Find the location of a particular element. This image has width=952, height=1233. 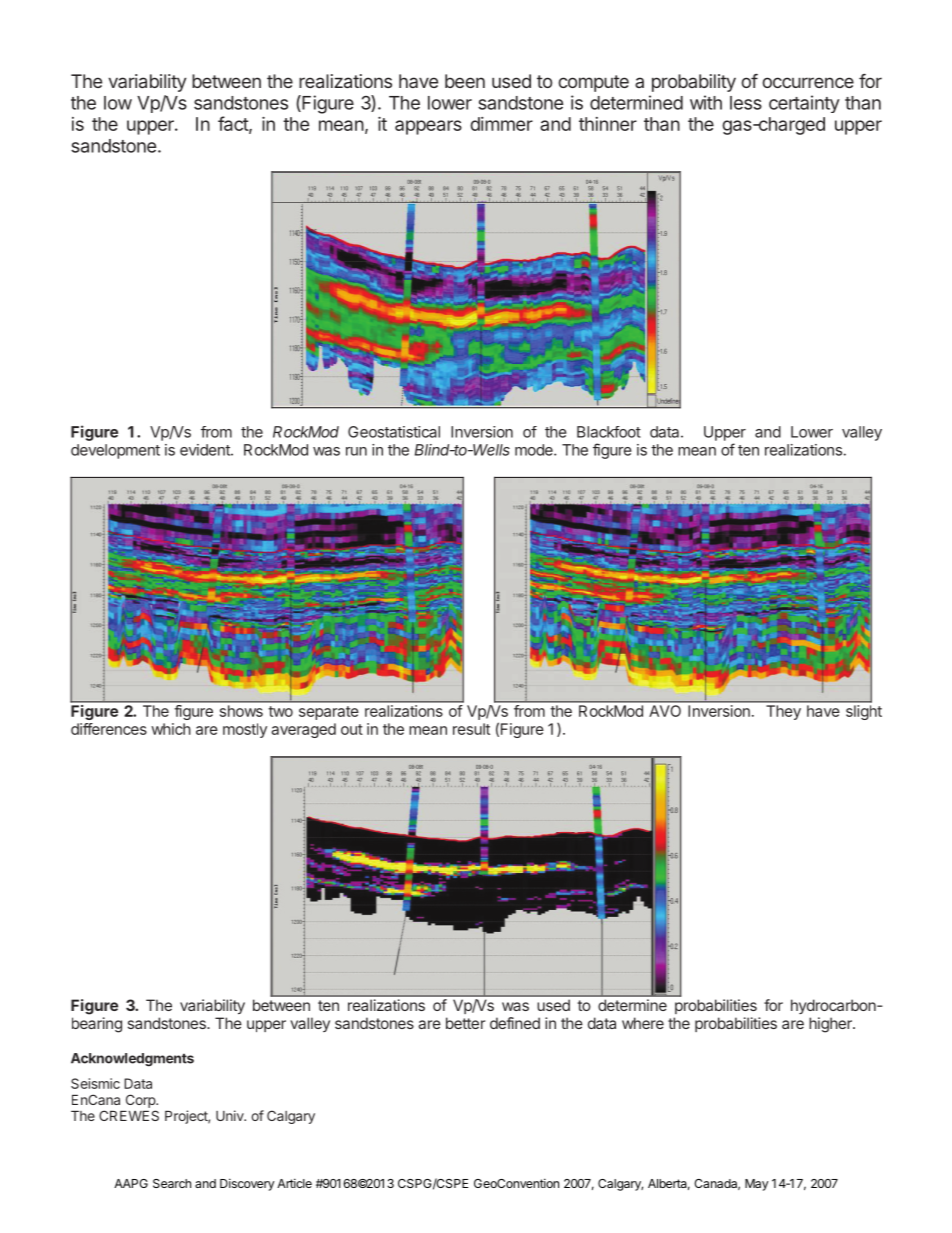

result is located at coordinates (471, 729).
